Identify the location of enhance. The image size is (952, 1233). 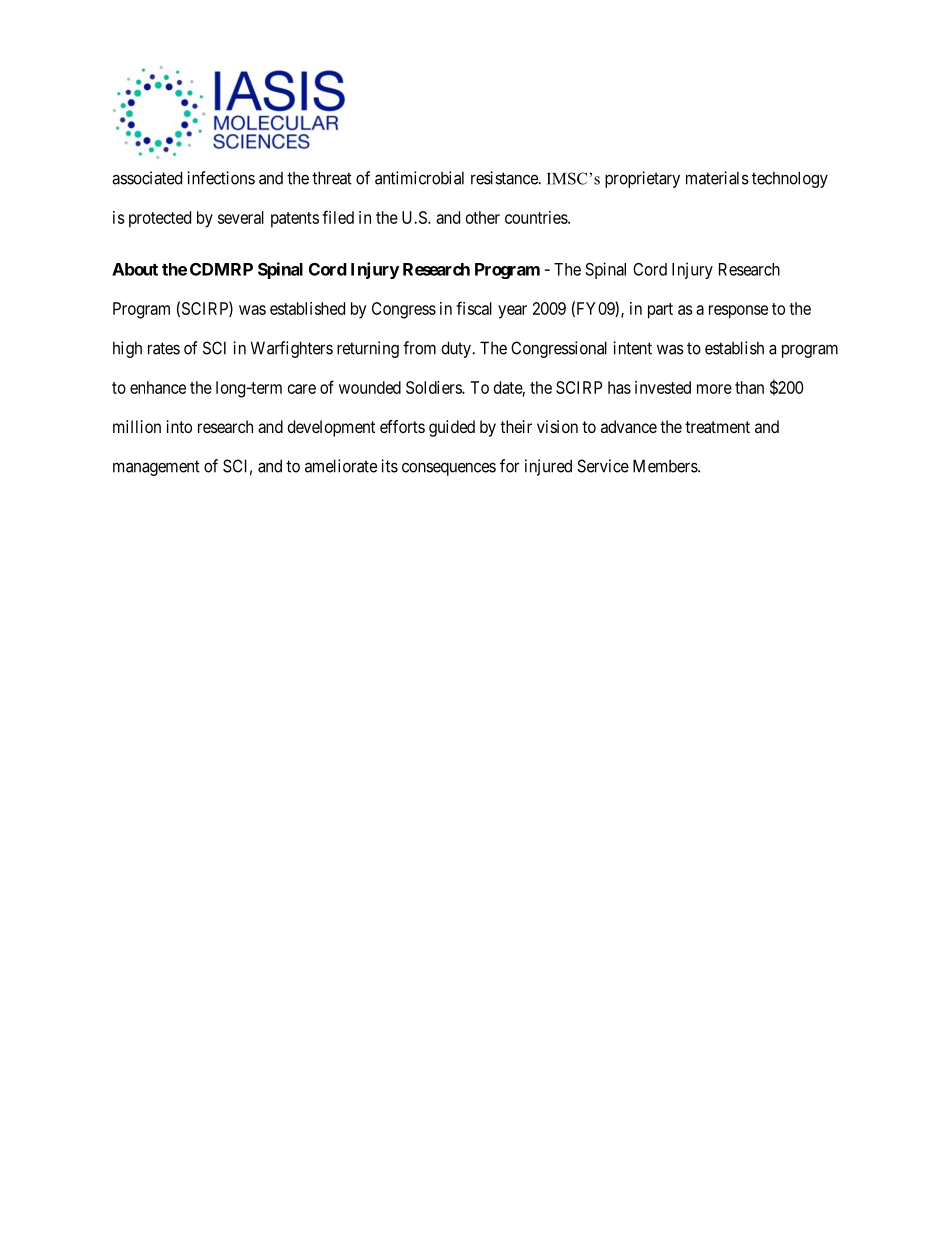
(158, 387).
